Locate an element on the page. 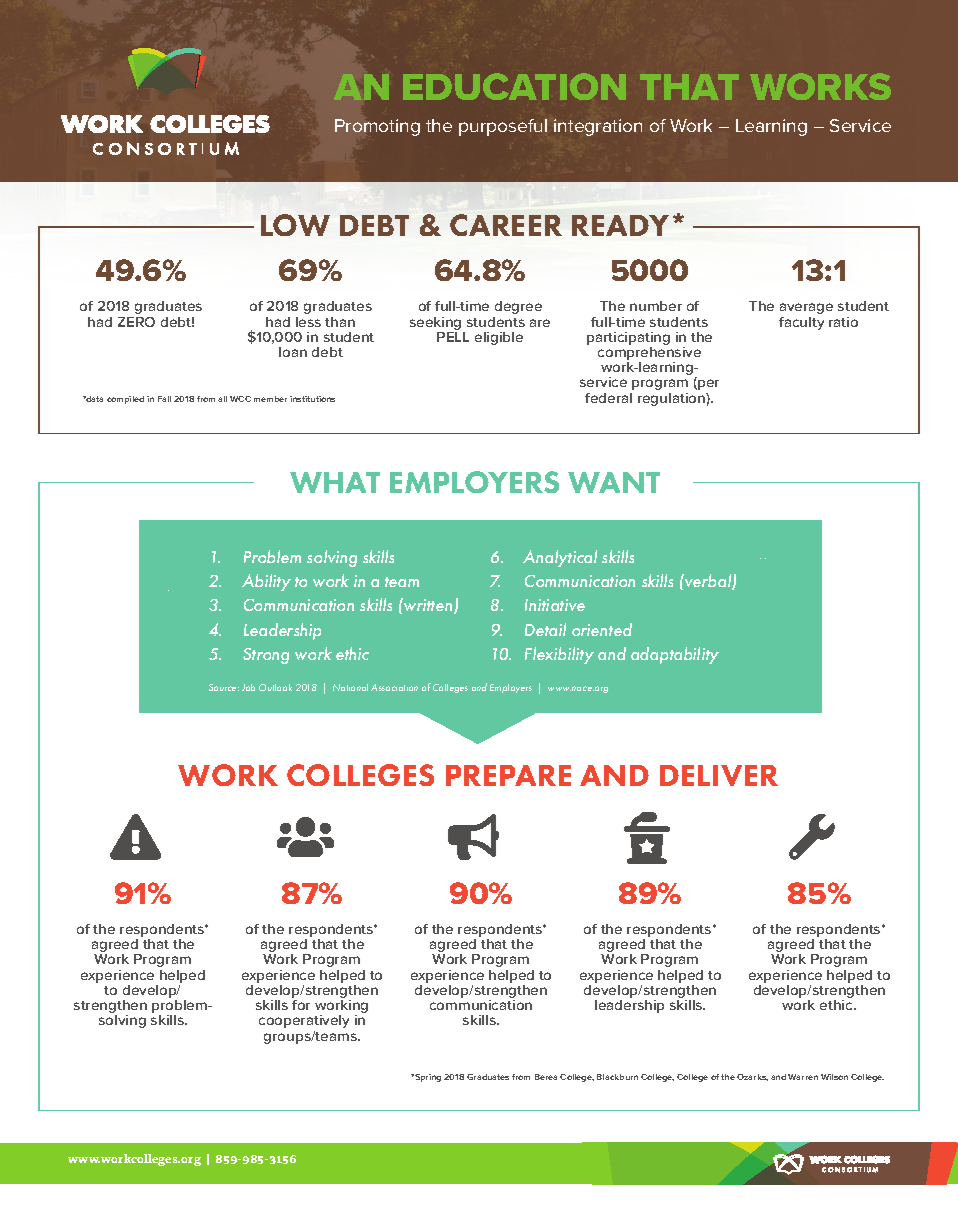 The image size is (958, 1232). Ozarks is located at coordinates (752, 1077).
